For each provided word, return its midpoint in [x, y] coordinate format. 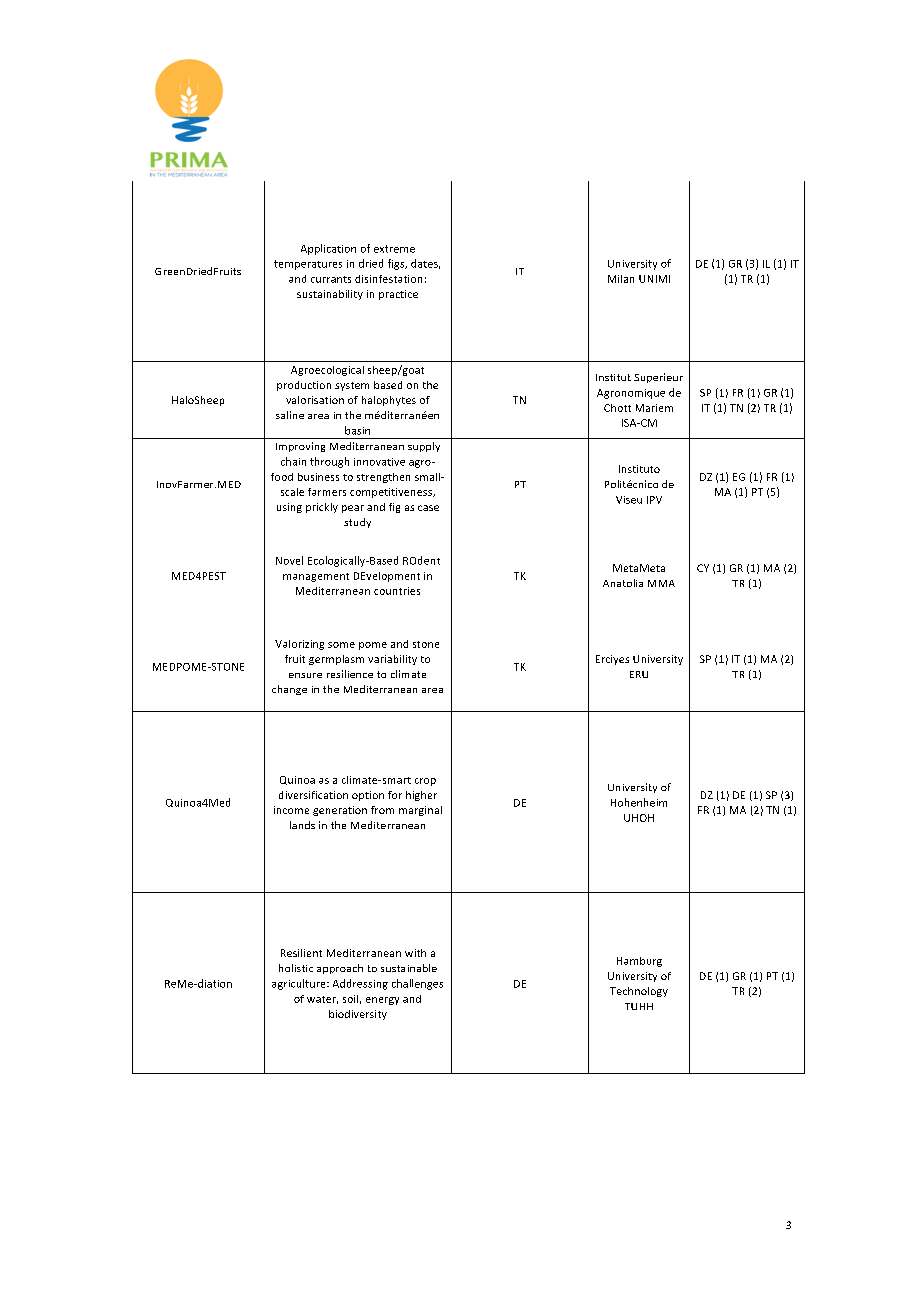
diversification [313, 795]
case [428, 508]
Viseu [629, 500]
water [322, 1000]
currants [331, 279]
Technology [639, 992]
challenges [417, 984]
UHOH [639, 818]
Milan [621, 279]
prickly [322, 508]
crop [425, 782]
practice [398, 295]
